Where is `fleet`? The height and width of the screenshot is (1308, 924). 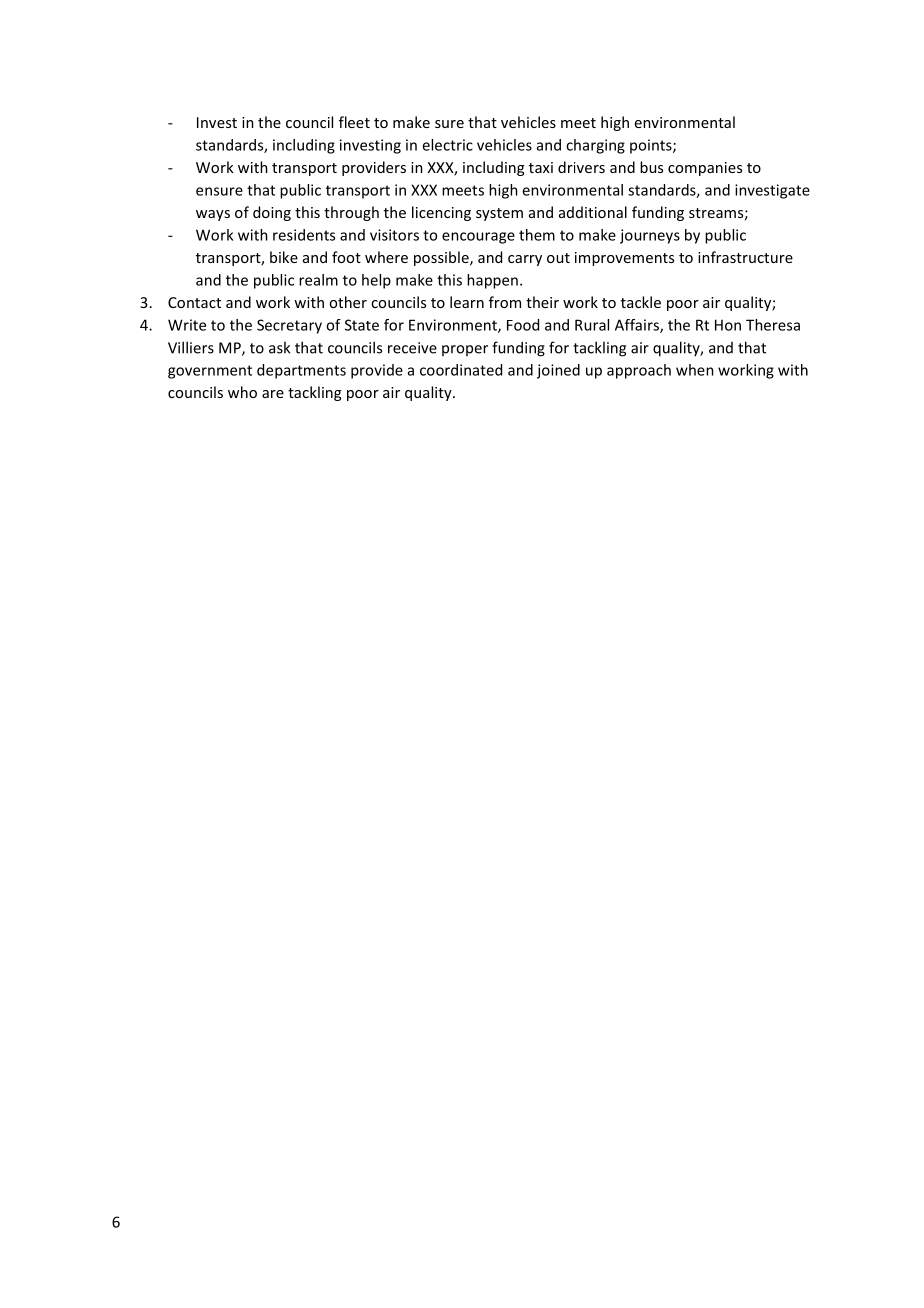 fleet is located at coordinates (354, 122).
